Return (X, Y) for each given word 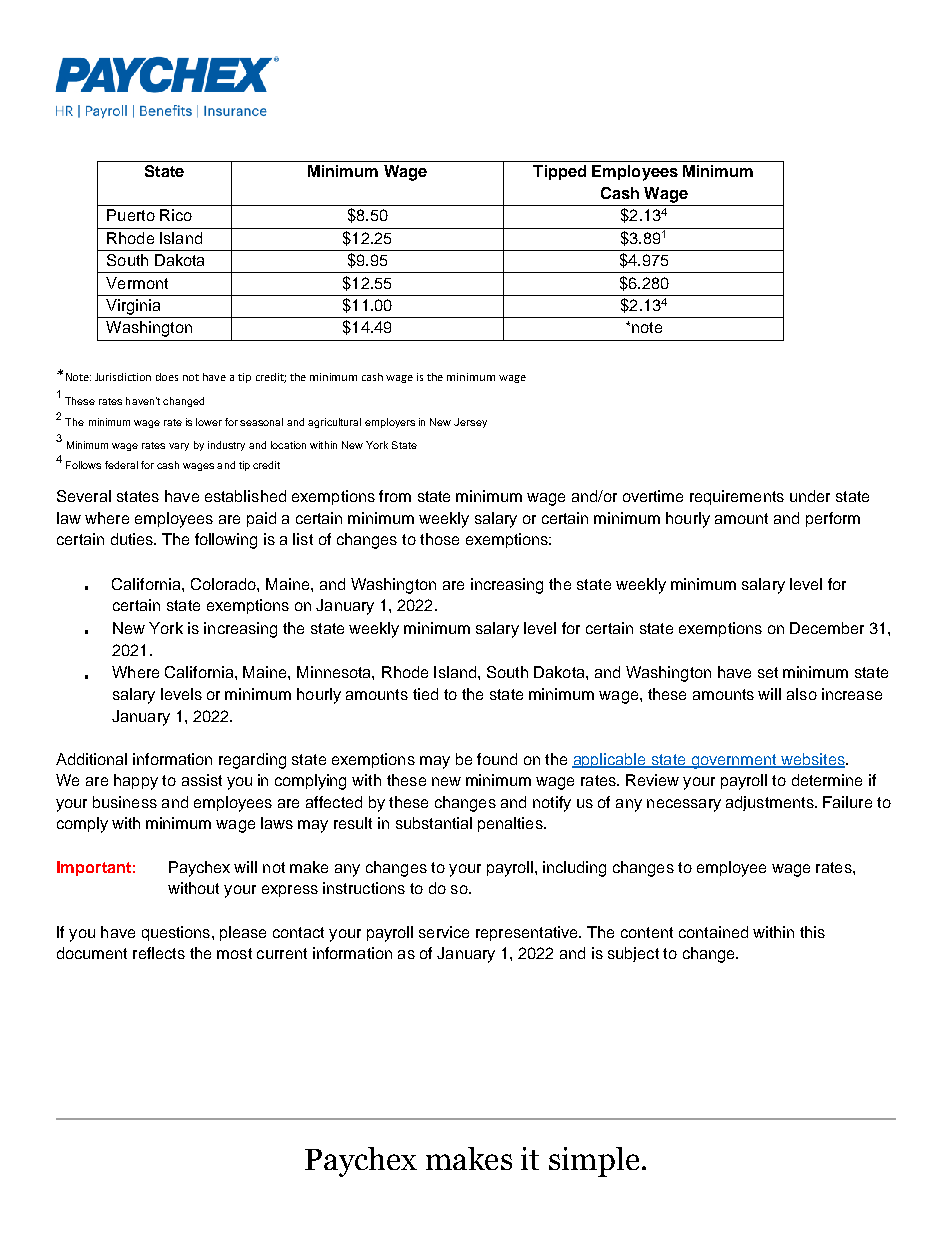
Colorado (224, 584)
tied (425, 694)
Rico (176, 215)
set (768, 672)
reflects (159, 953)
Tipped (559, 172)
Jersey (470, 423)
